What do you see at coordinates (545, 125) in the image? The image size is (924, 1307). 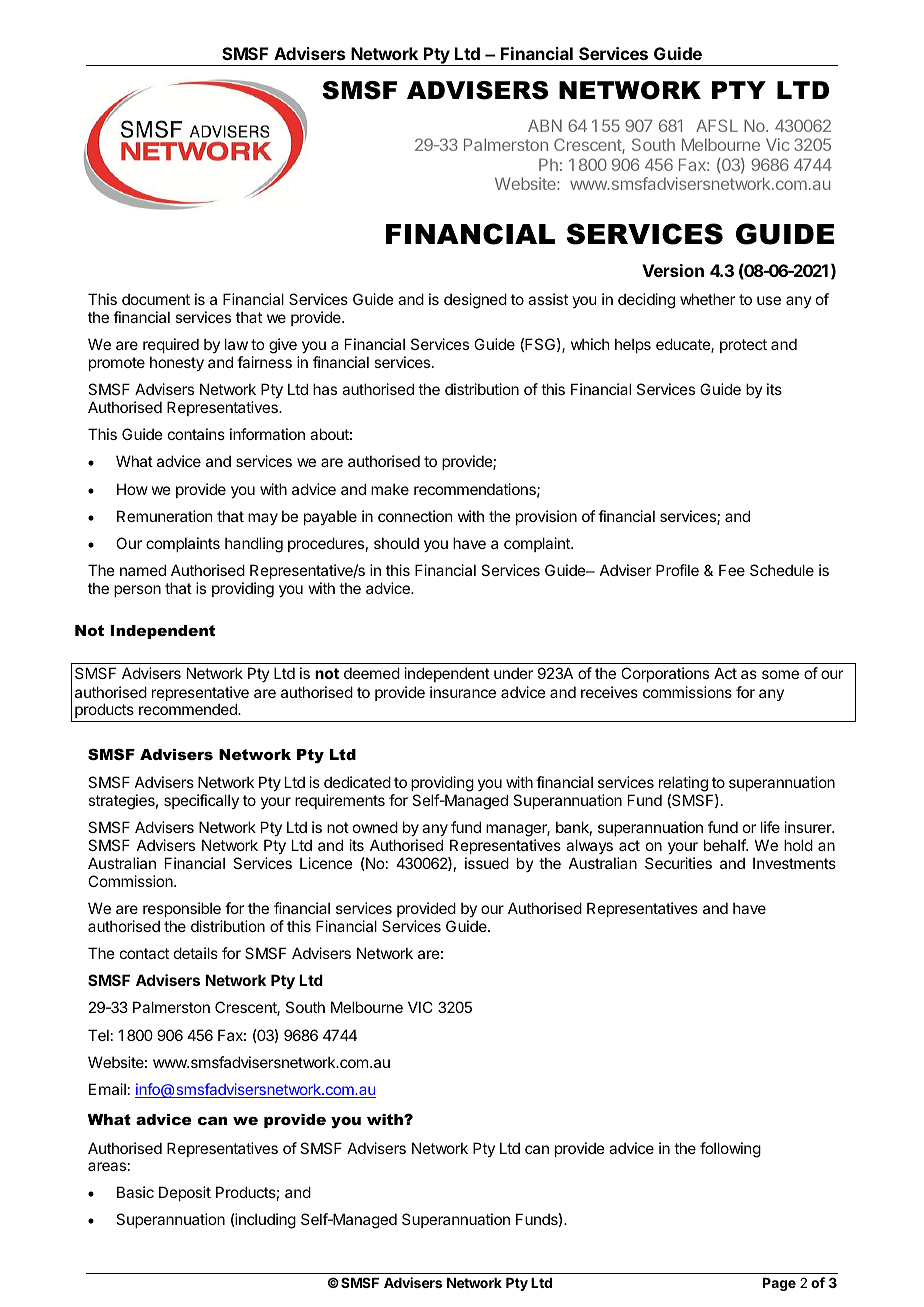 I see `ABN` at bounding box center [545, 125].
